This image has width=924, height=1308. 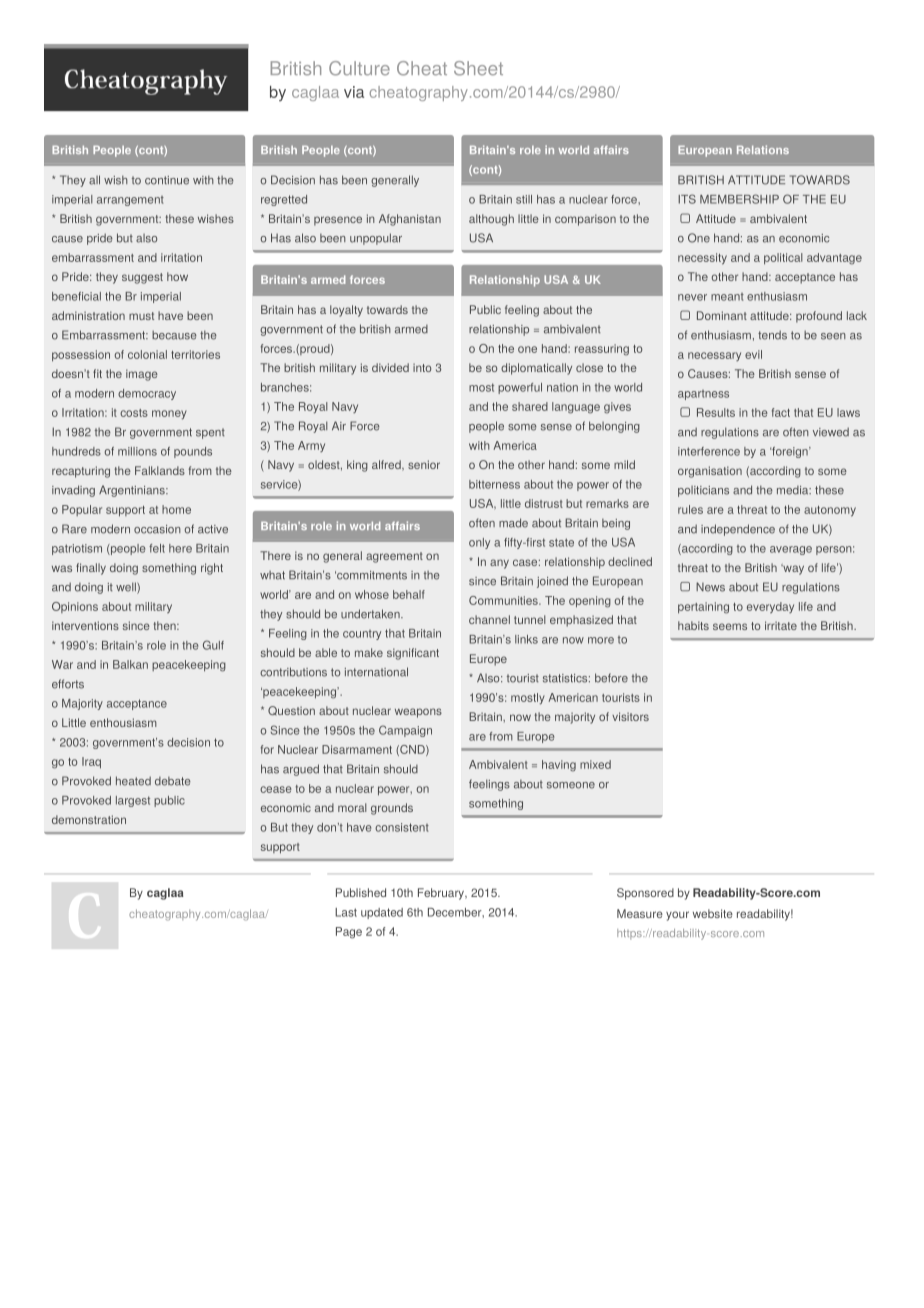 What do you see at coordinates (354, 92) in the image?
I see `via` at bounding box center [354, 92].
